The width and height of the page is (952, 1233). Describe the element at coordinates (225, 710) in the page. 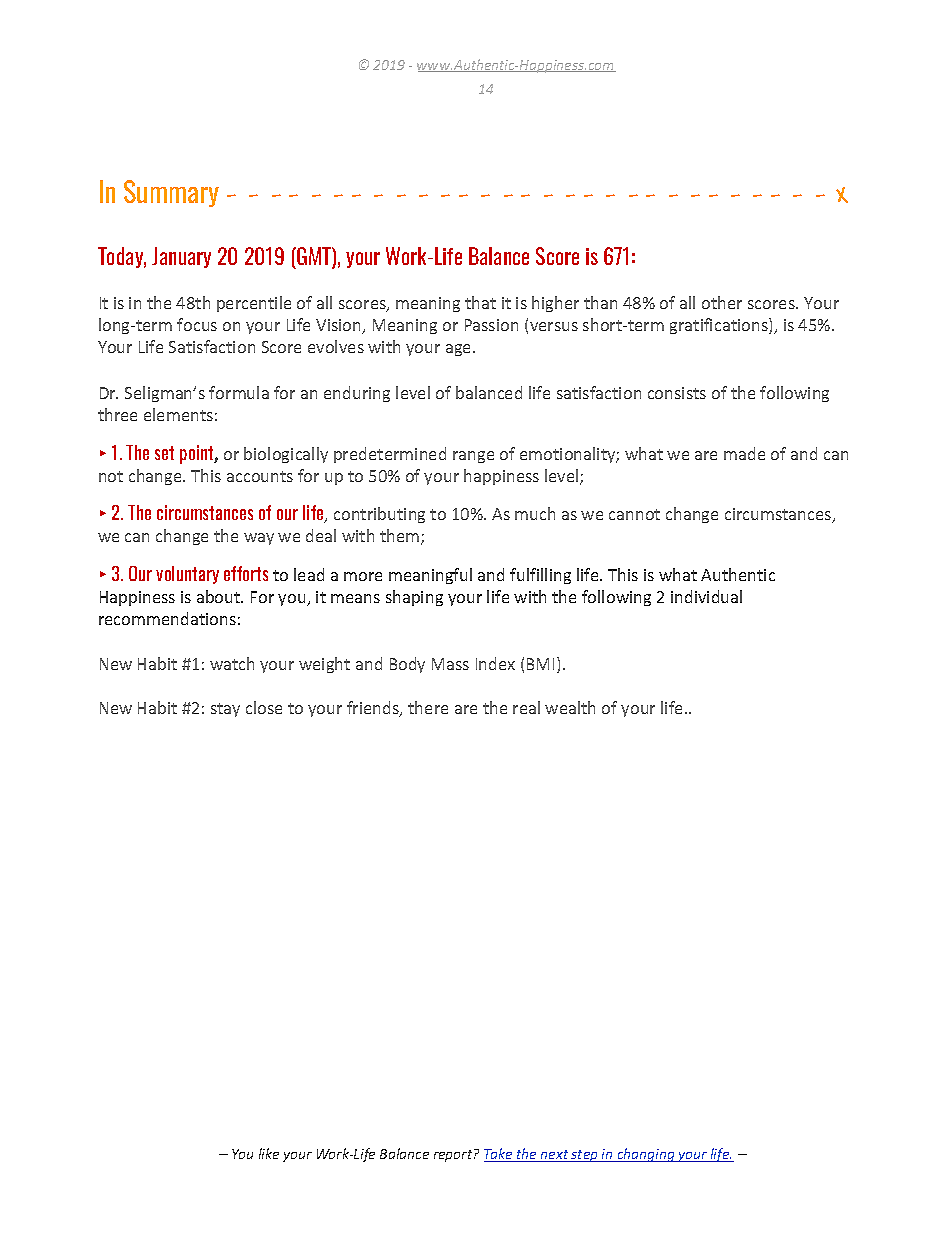

I see `stay` at that location.
